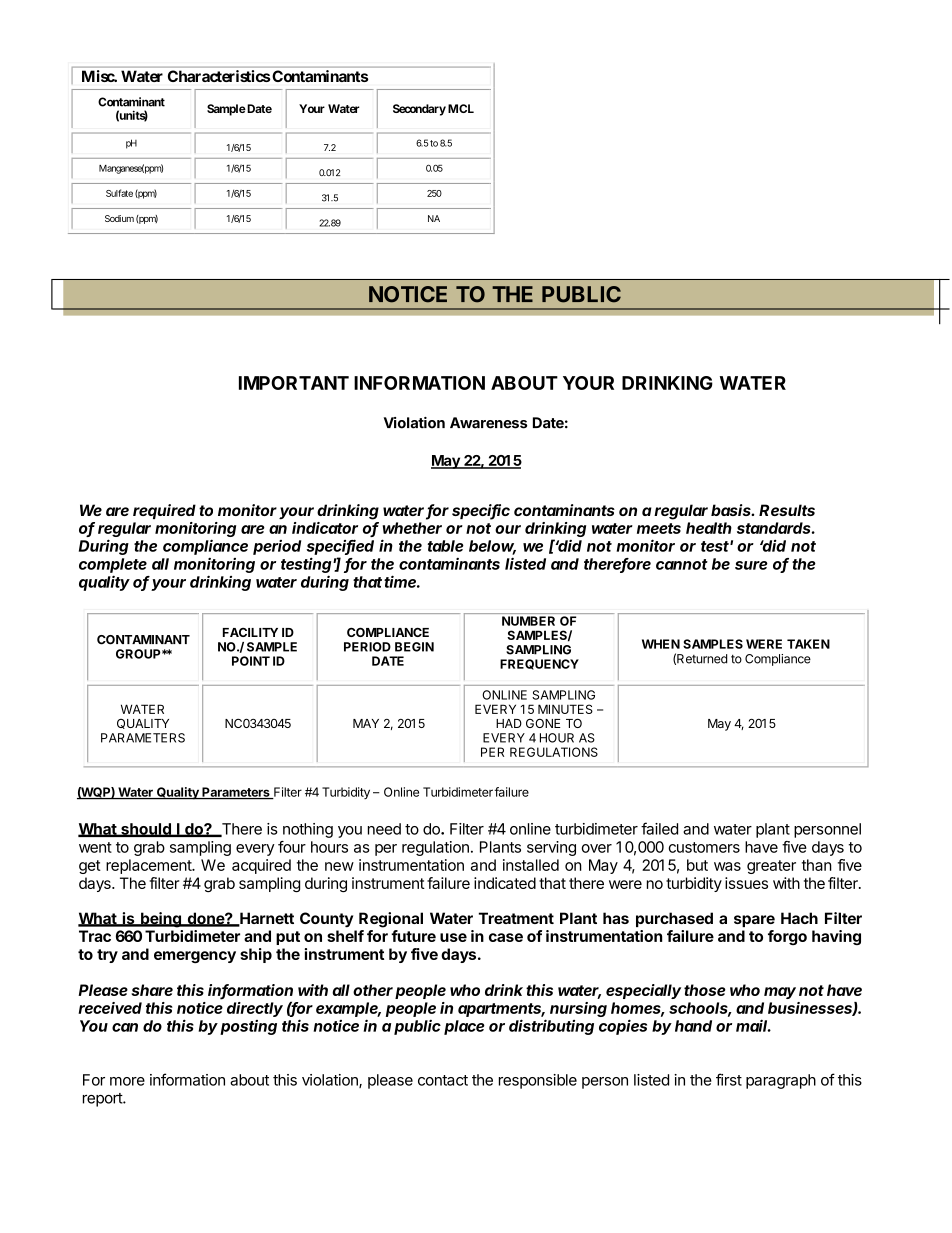 The image size is (952, 1233). Describe the element at coordinates (164, 511) in the screenshot. I see `required` at that location.
